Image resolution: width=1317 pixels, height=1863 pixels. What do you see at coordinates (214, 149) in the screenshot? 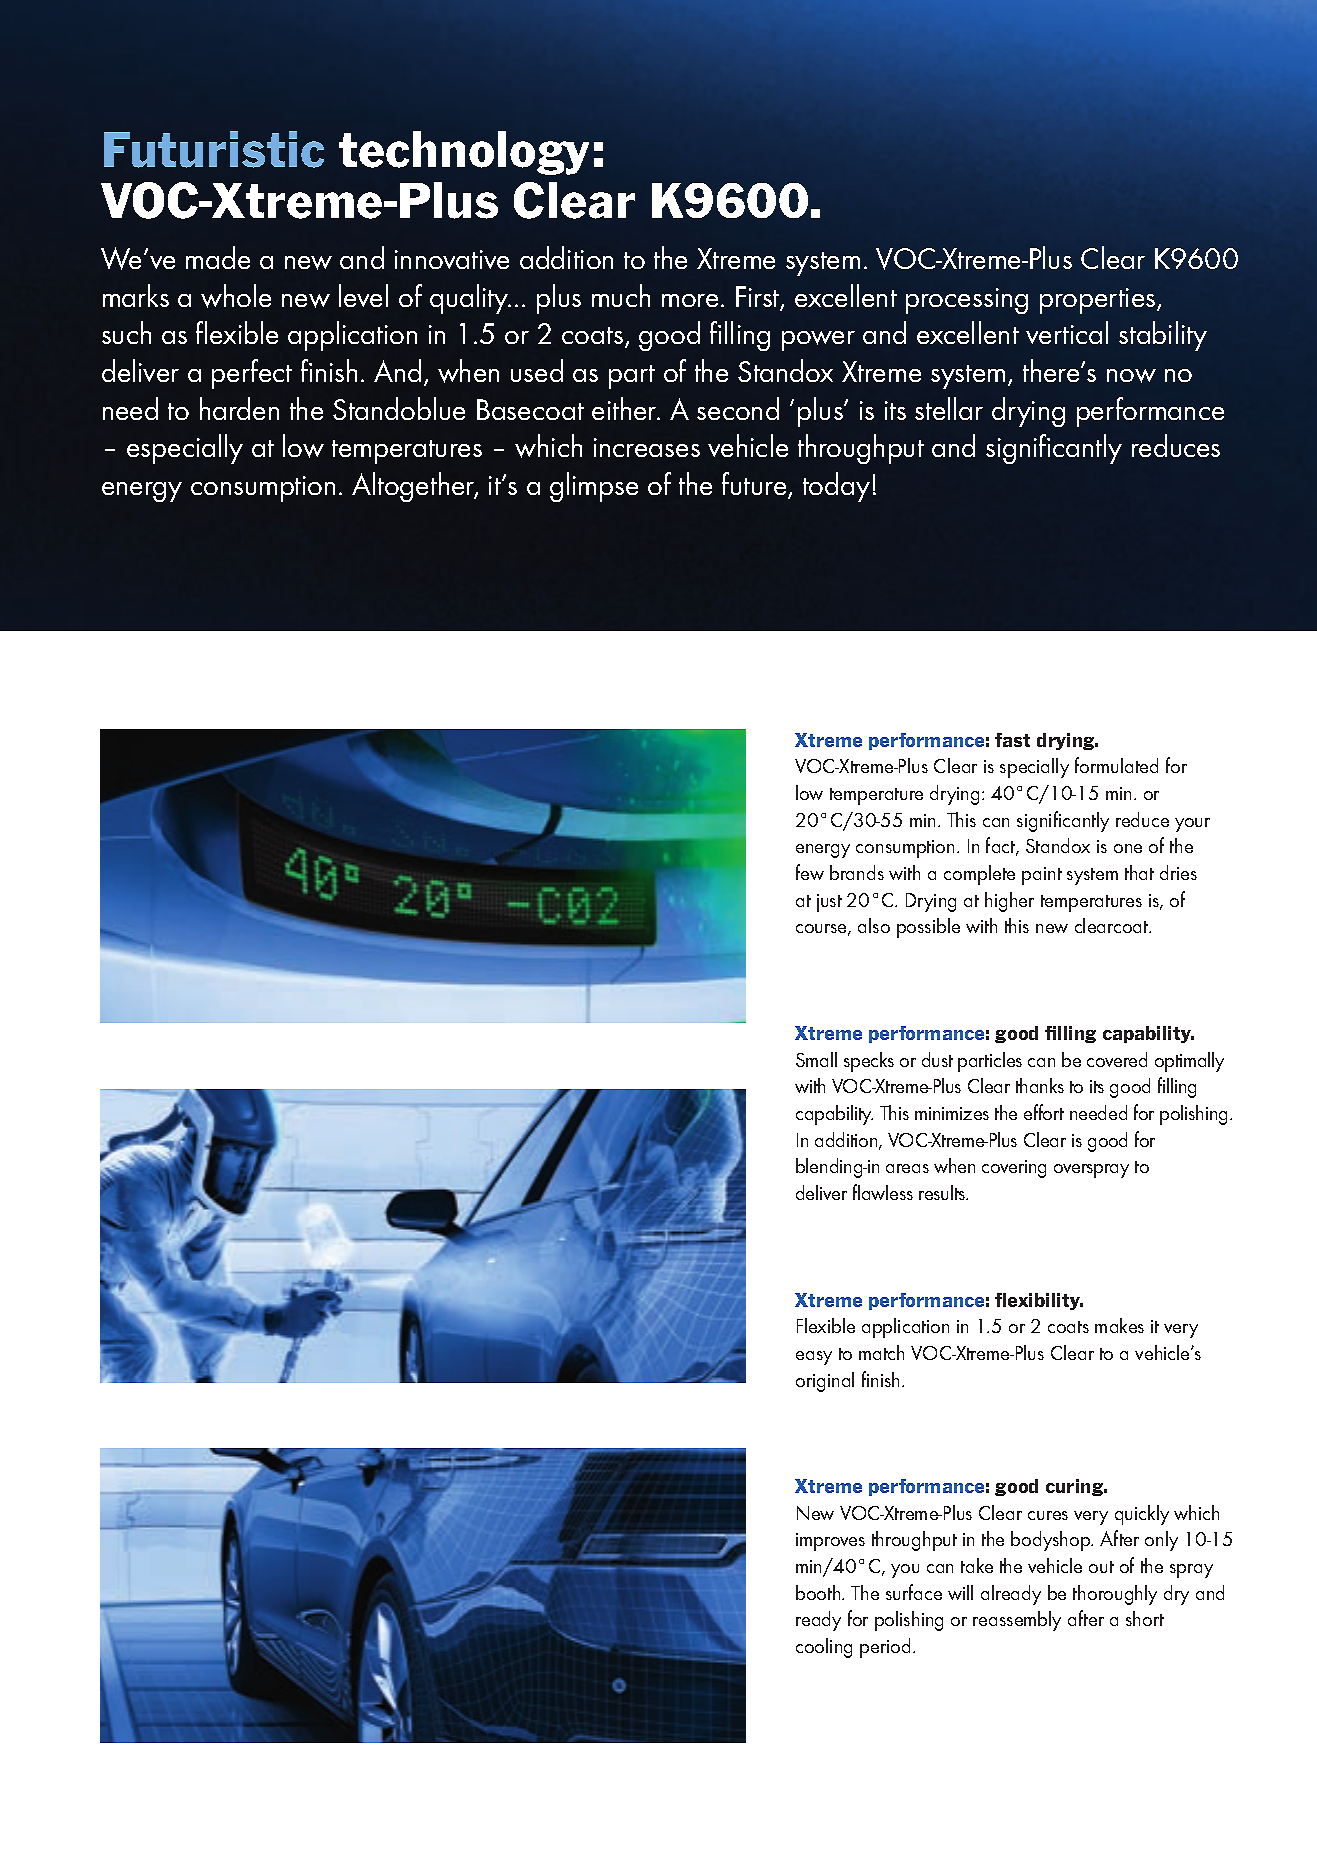
I see `Futuristic` at bounding box center [214, 149].
